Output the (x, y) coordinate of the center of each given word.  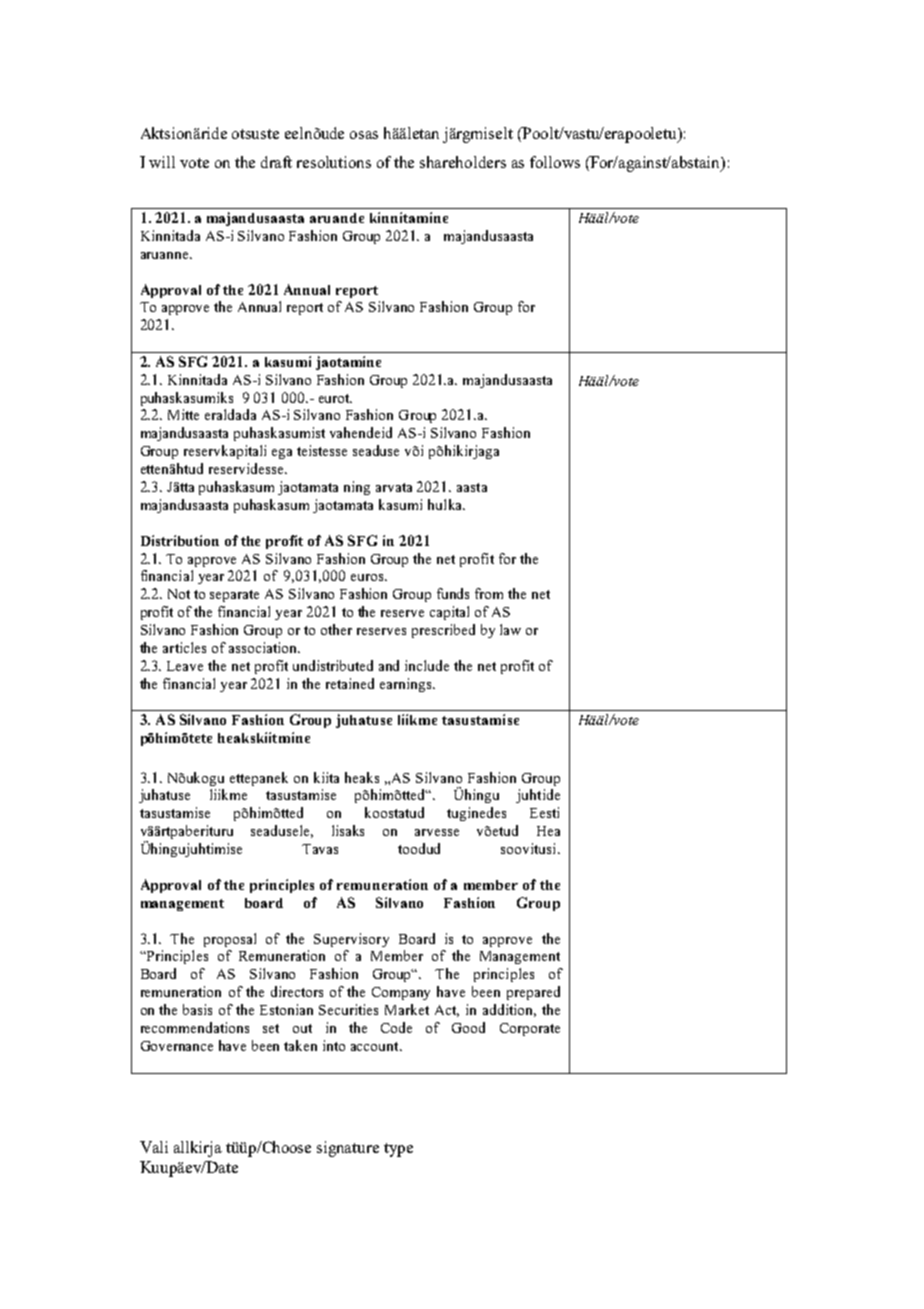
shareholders (463, 162)
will (162, 162)
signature (348, 1149)
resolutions (334, 162)
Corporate (530, 1029)
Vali (154, 1147)
